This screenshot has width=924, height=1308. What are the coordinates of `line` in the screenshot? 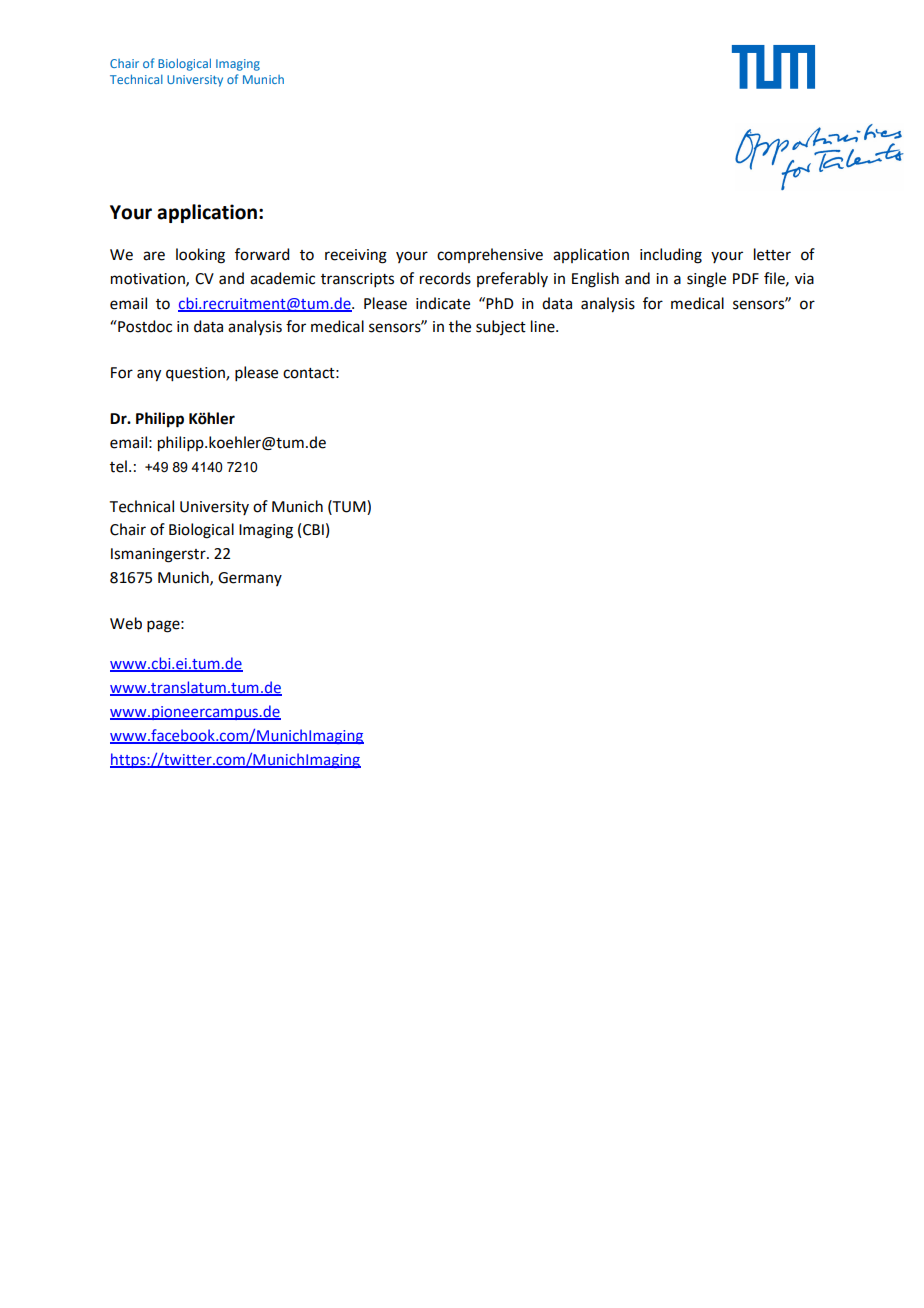 It's located at (544, 326).
